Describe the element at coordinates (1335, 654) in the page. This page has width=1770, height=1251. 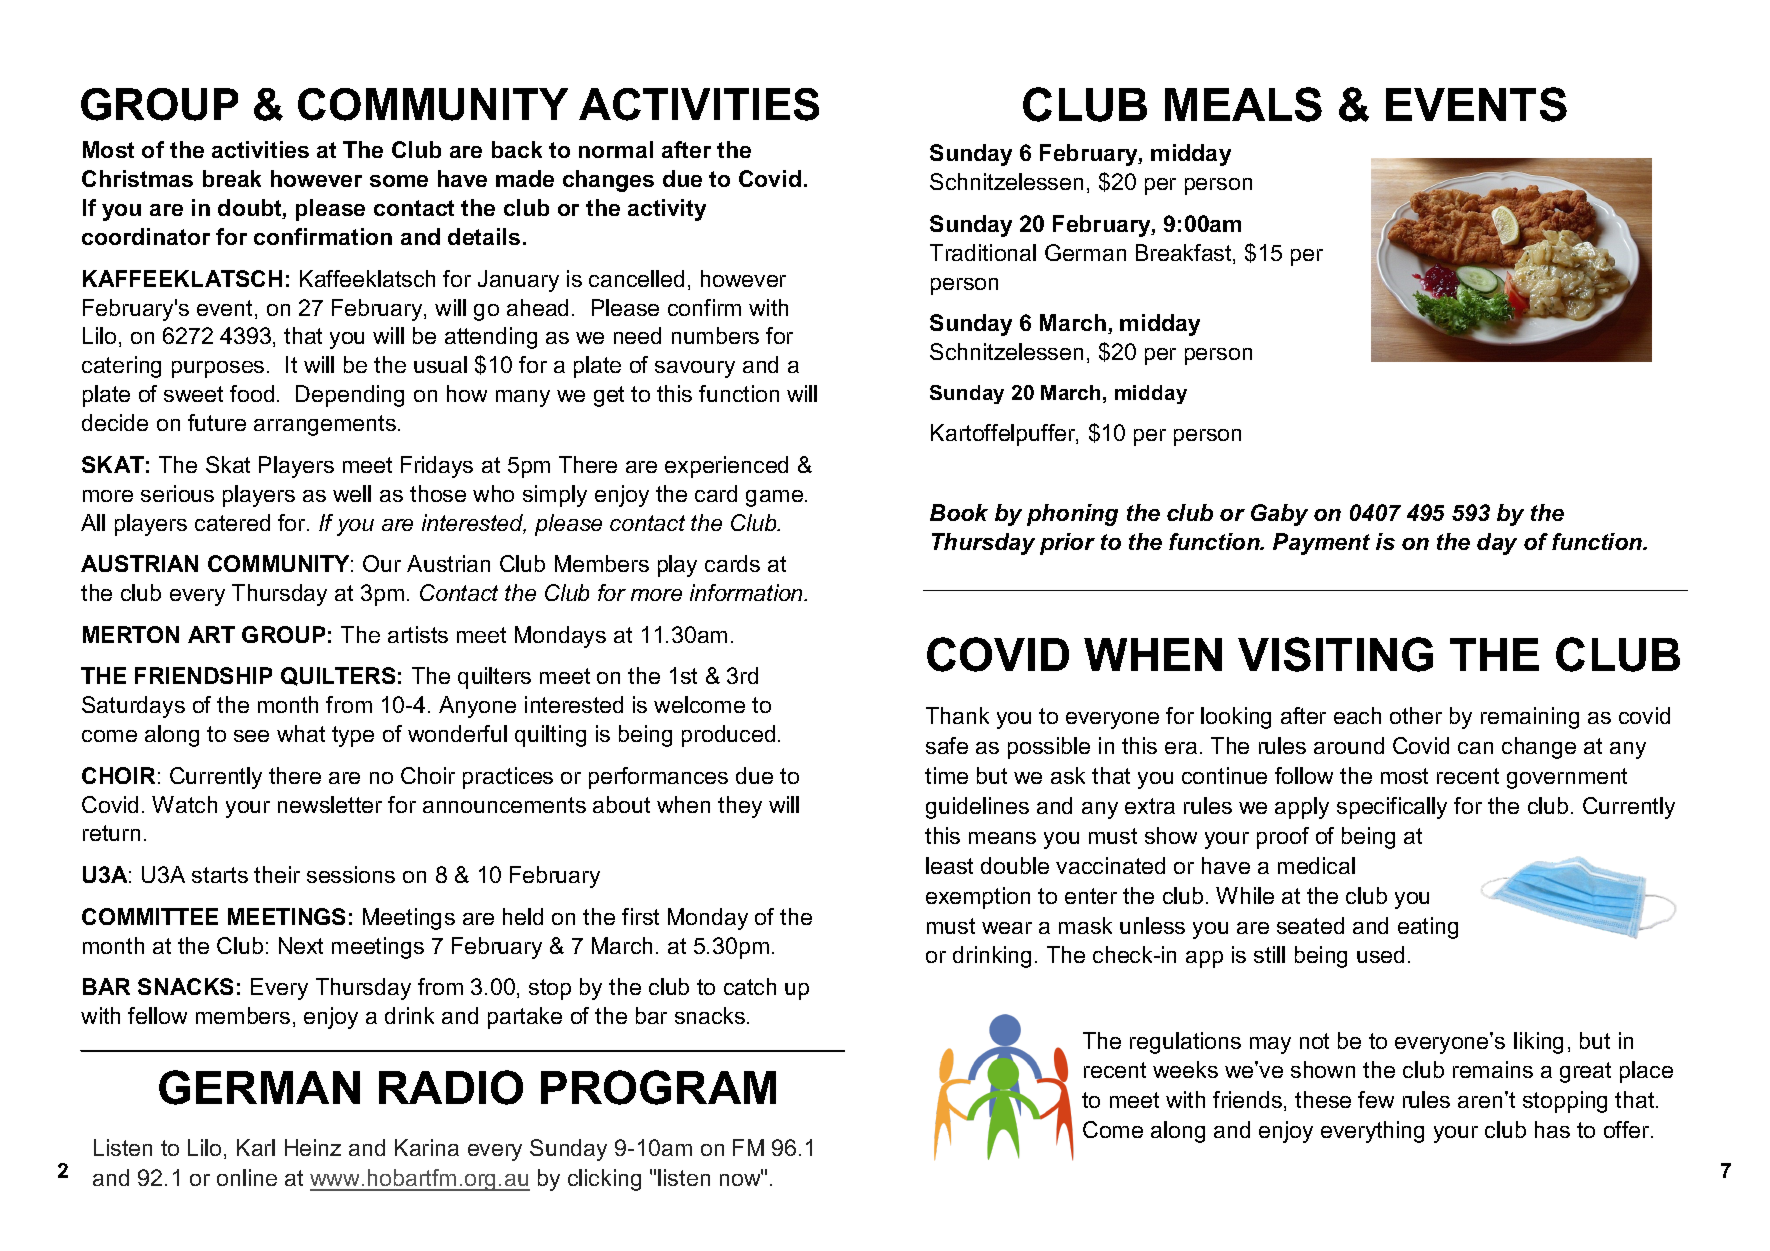
I see `VISITING` at that location.
